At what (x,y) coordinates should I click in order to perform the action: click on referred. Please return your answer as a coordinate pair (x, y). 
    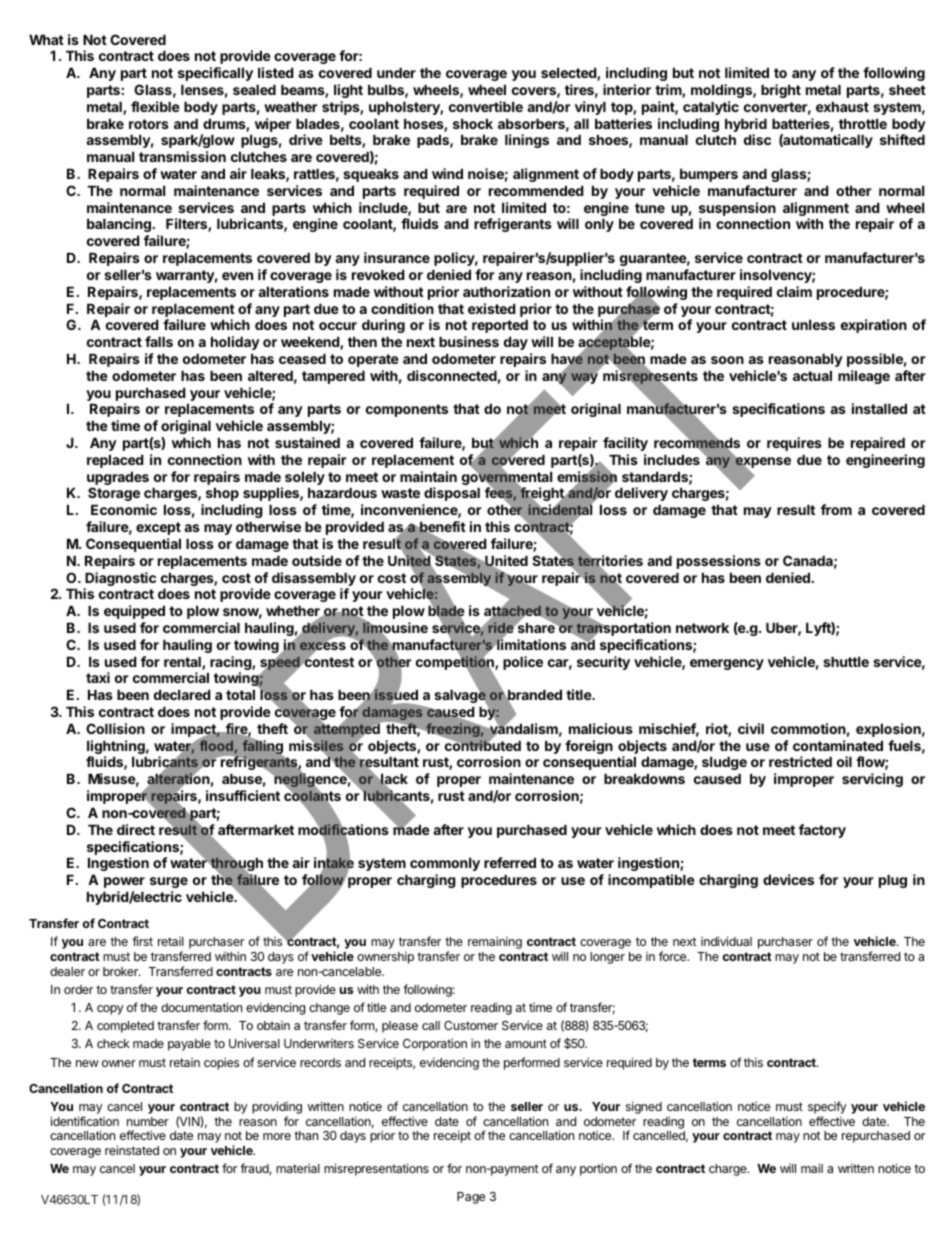
    Looking at the image, I should click on (510, 862).
